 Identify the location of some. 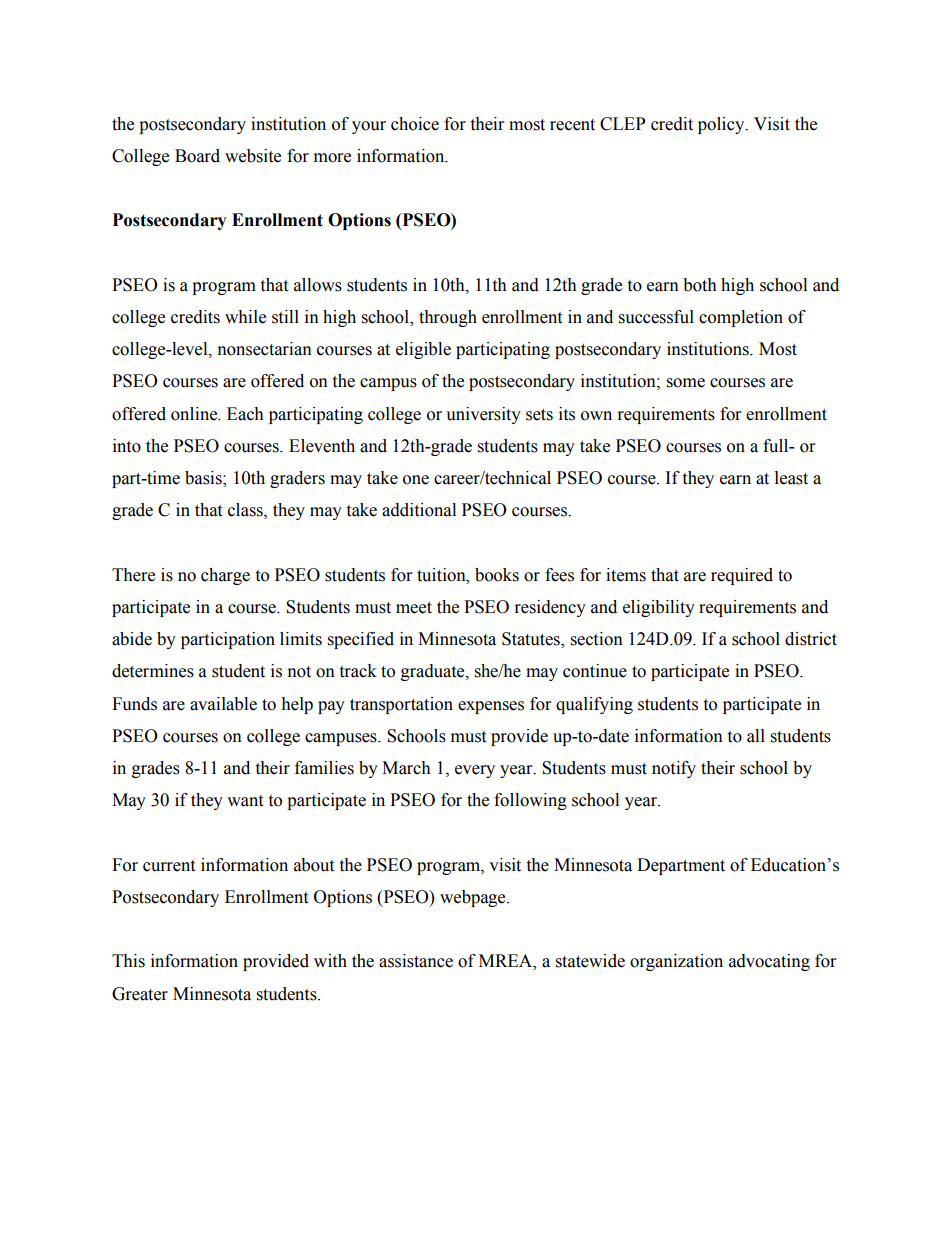
(686, 383).
